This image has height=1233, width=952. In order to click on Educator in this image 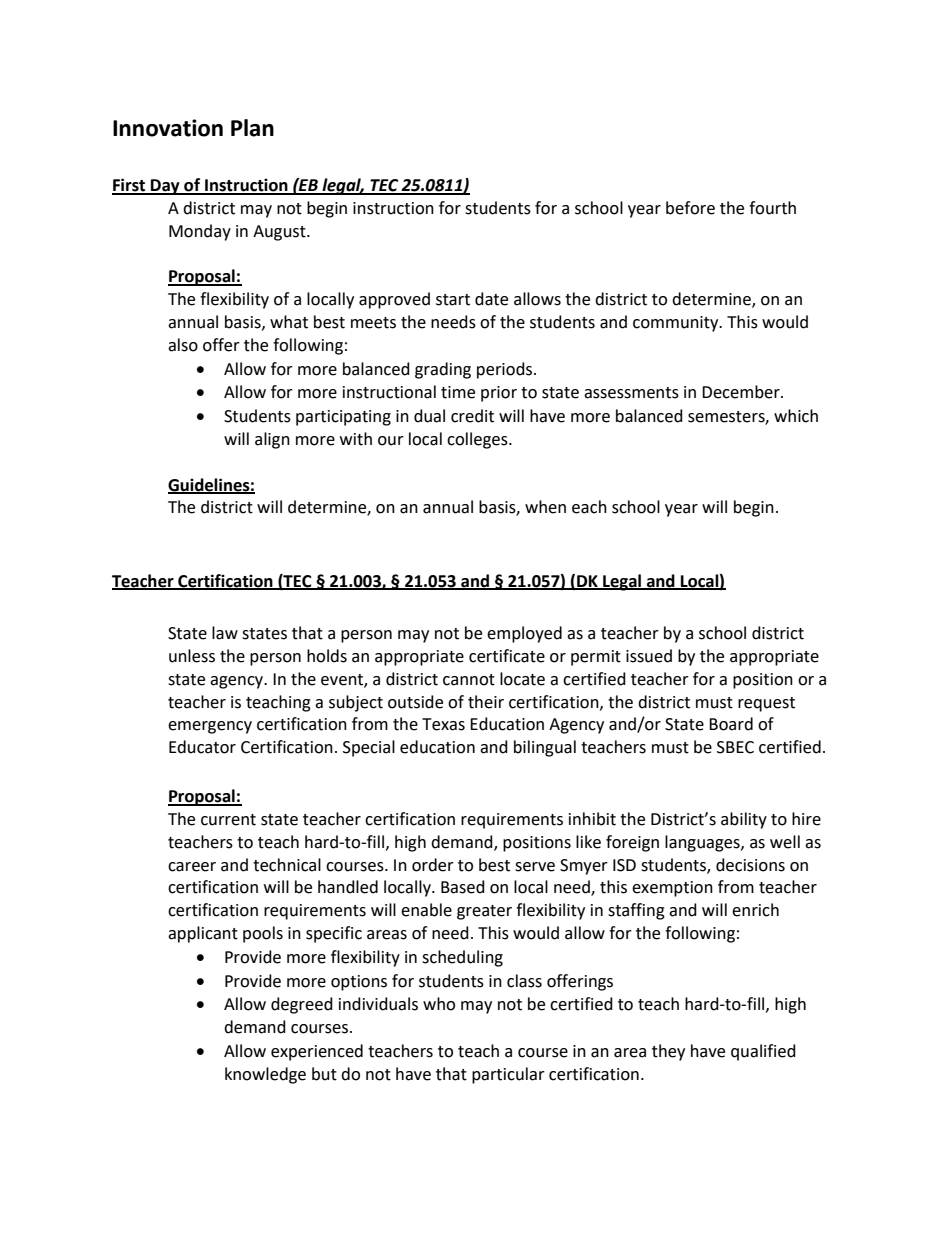, I will do `click(202, 747)`.
